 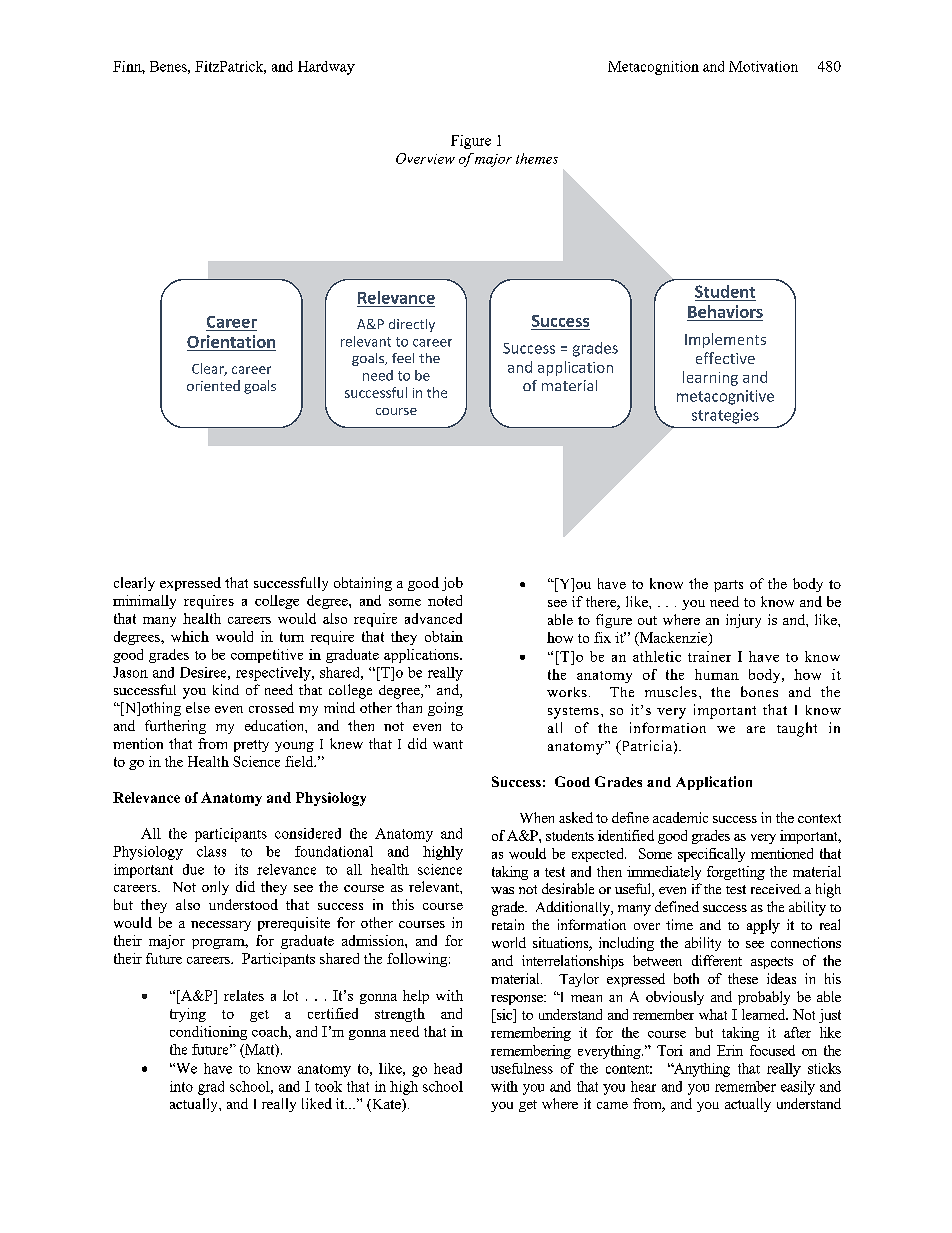 What do you see at coordinates (537, 158) in the document?
I see `themes` at bounding box center [537, 158].
